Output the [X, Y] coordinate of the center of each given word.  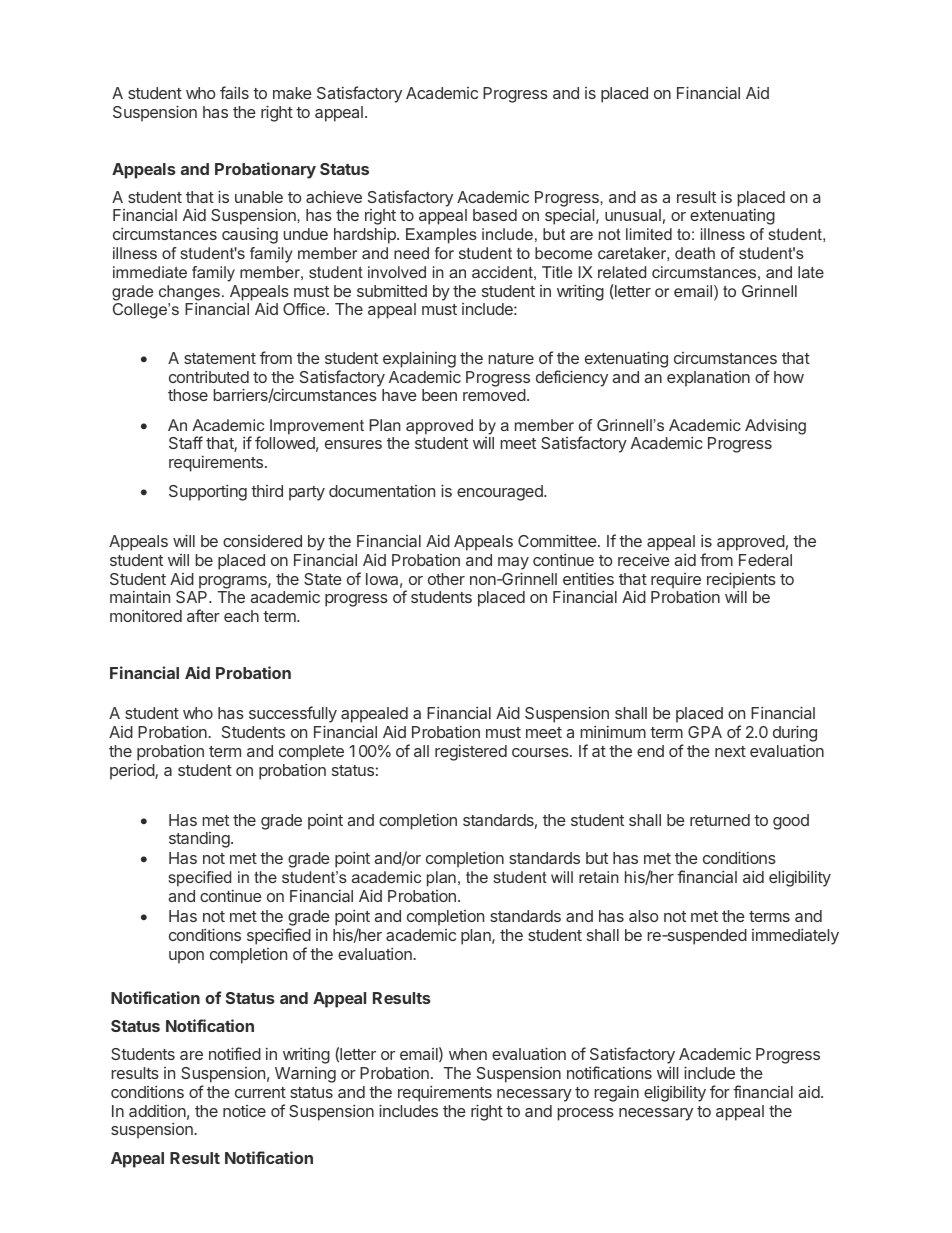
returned [720, 820]
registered [471, 752]
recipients [741, 581]
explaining [419, 359]
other [446, 579]
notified [235, 1053]
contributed [209, 376]
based [495, 215]
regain [616, 1093]
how [789, 377]
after [203, 615]
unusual [633, 215]
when [468, 1054]
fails [234, 92]
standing [200, 840]
